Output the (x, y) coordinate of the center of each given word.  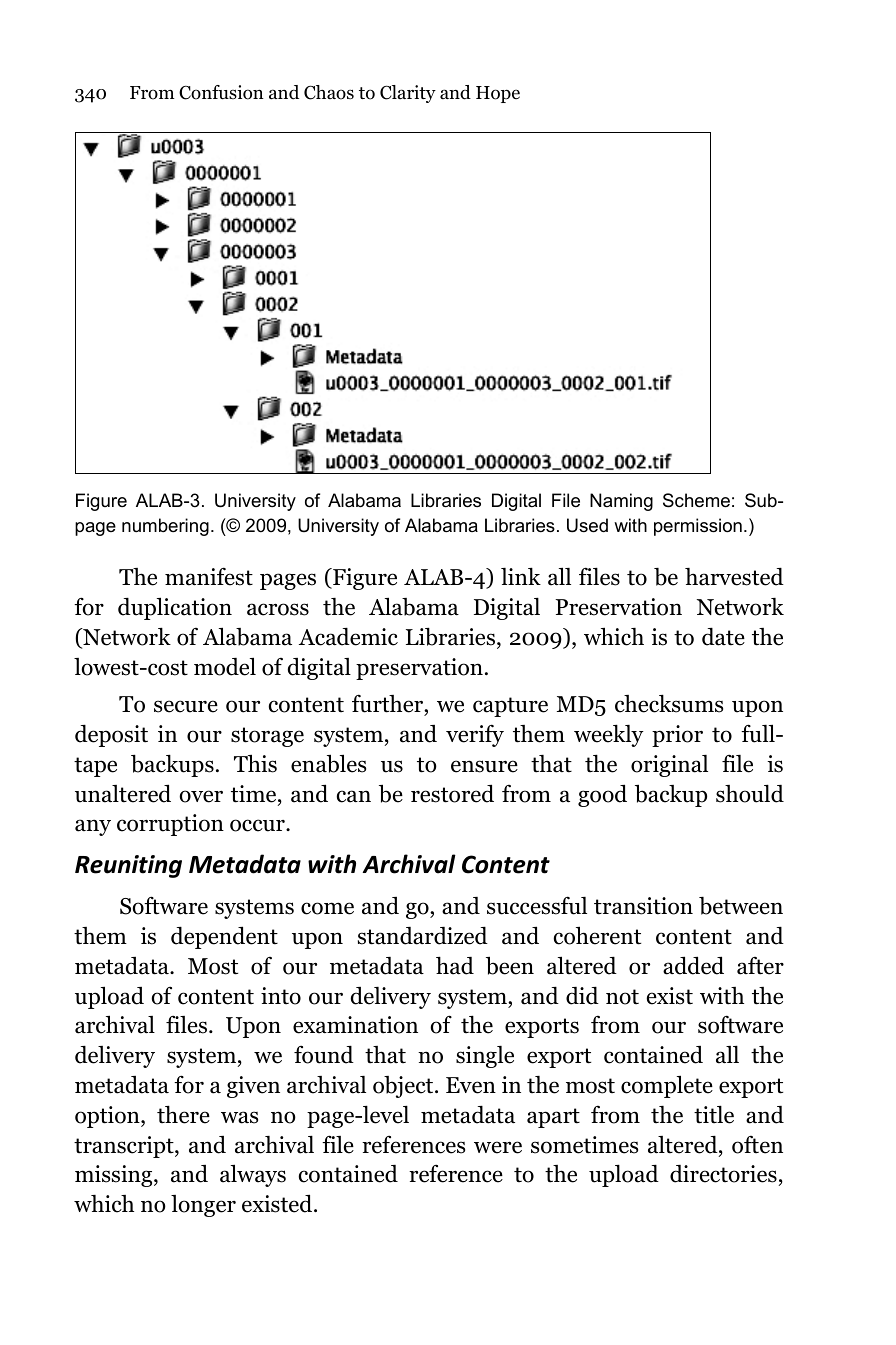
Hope (498, 94)
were (498, 1147)
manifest (209, 576)
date (723, 637)
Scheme (696, 500)
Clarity (408, 94)
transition (643, 906)
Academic (348, 637)
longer (203, 1206)
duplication (175, 608)
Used (587, 525)
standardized (423, 936)
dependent (224, 937)
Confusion (221, 92)
